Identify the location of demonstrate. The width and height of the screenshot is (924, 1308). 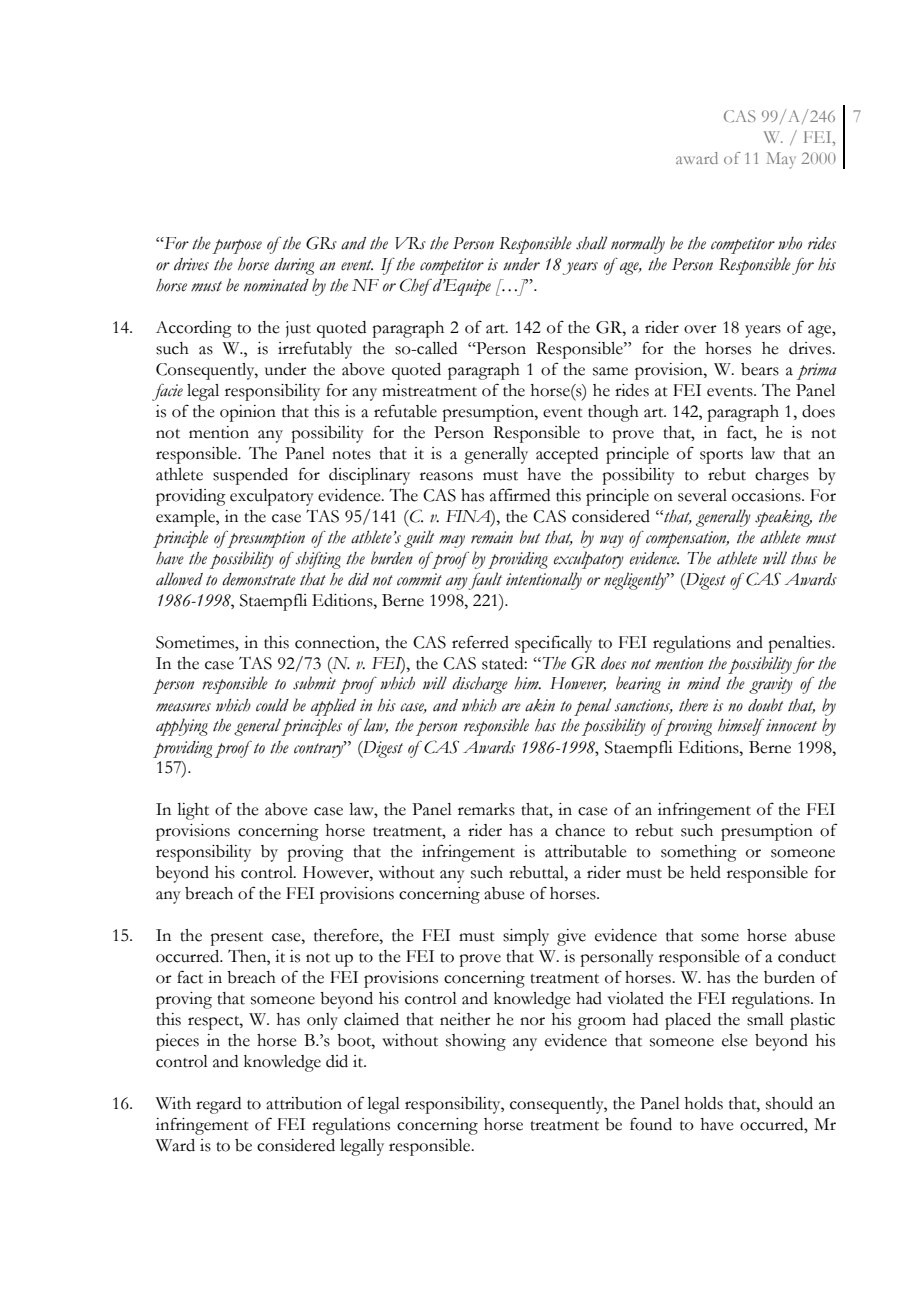
(259, 579).
